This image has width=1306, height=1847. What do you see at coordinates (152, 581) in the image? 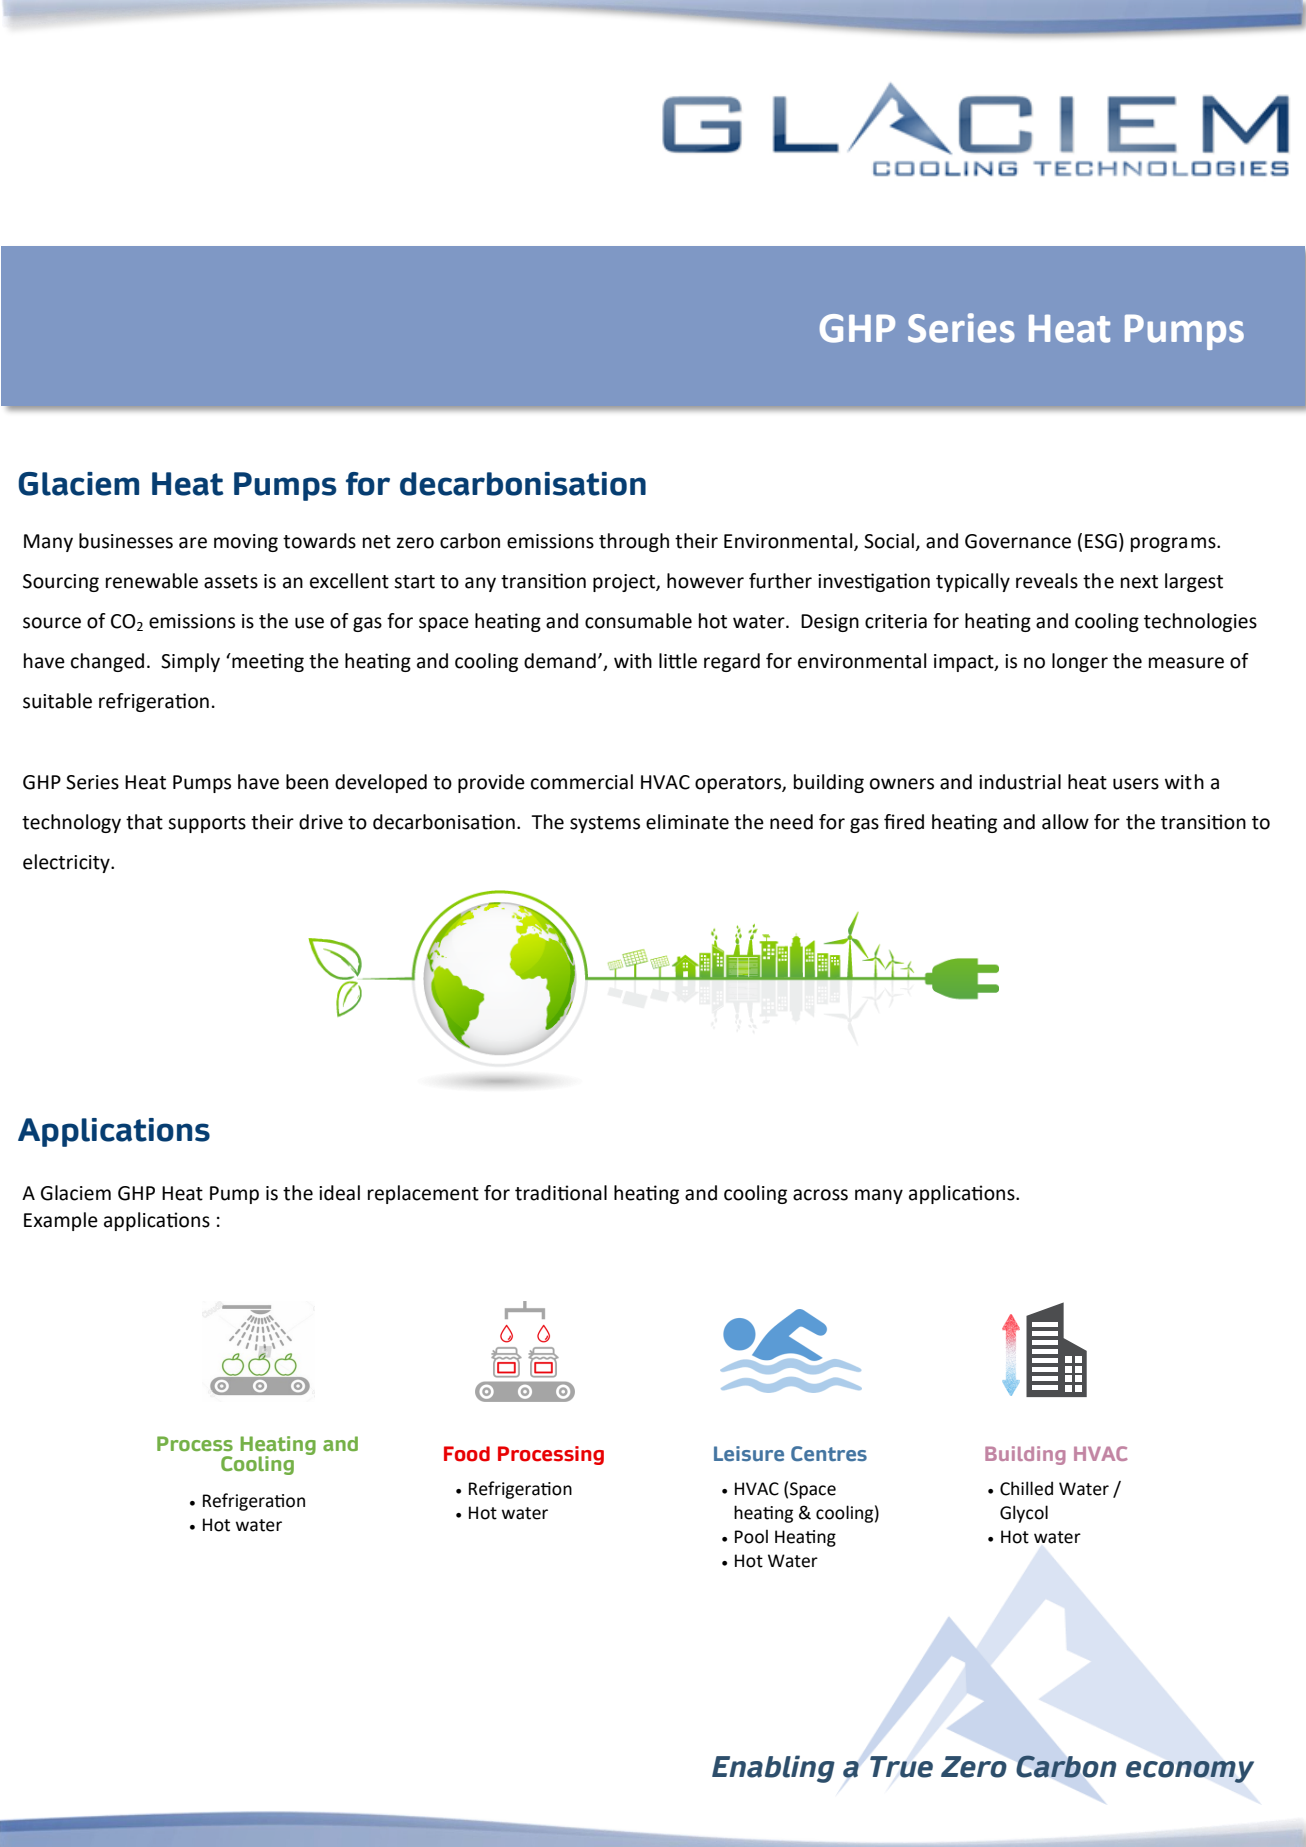
I see `renewable` at bounding box center [152, 581].
